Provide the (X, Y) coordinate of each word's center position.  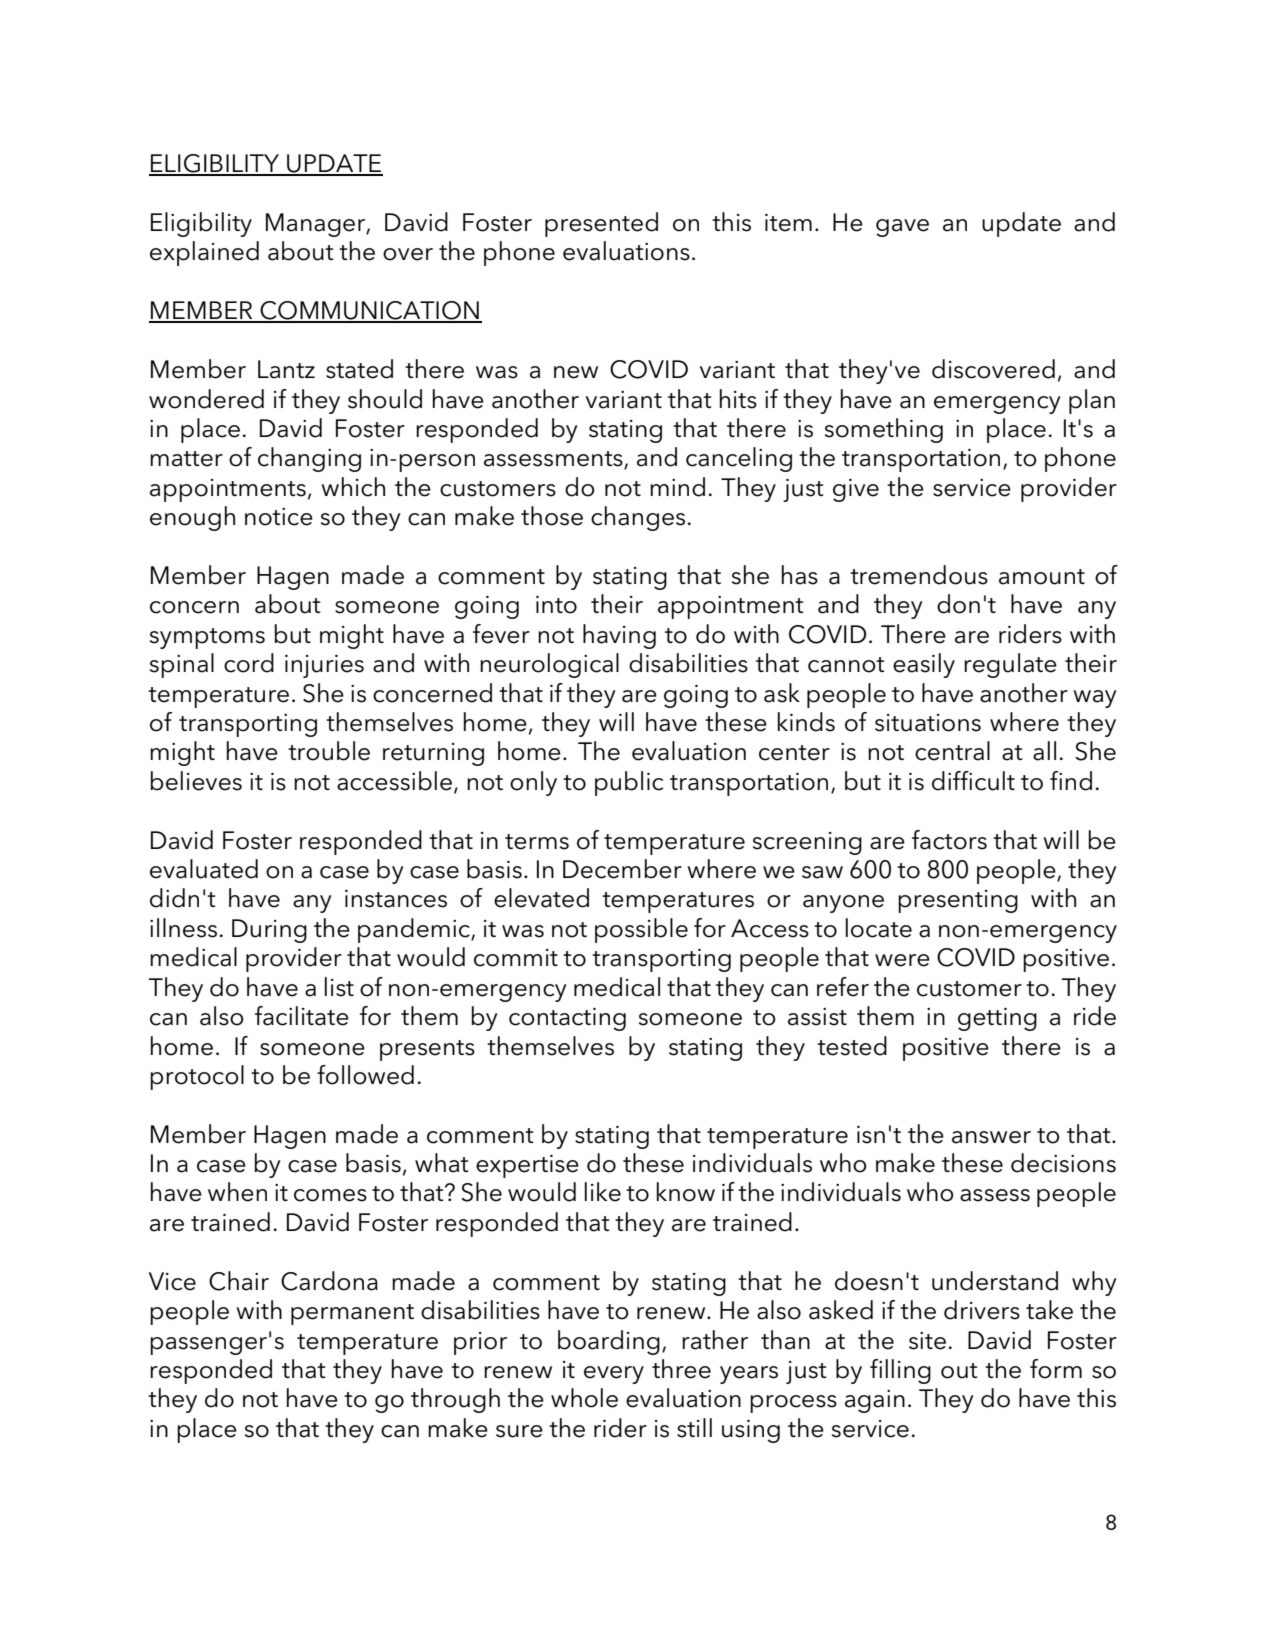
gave (902, 228)
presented (601, 224)
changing (309, 459)
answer (991, 1137)
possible (641, 930)
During (269, 931)
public (629, 783)
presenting (958, 901)
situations (928, 723)
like (603, 1192)
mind (677, 487)
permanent (352, 1314)
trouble (329, 751)
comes (330, 1195)
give (856, 490)
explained (204, 253)
